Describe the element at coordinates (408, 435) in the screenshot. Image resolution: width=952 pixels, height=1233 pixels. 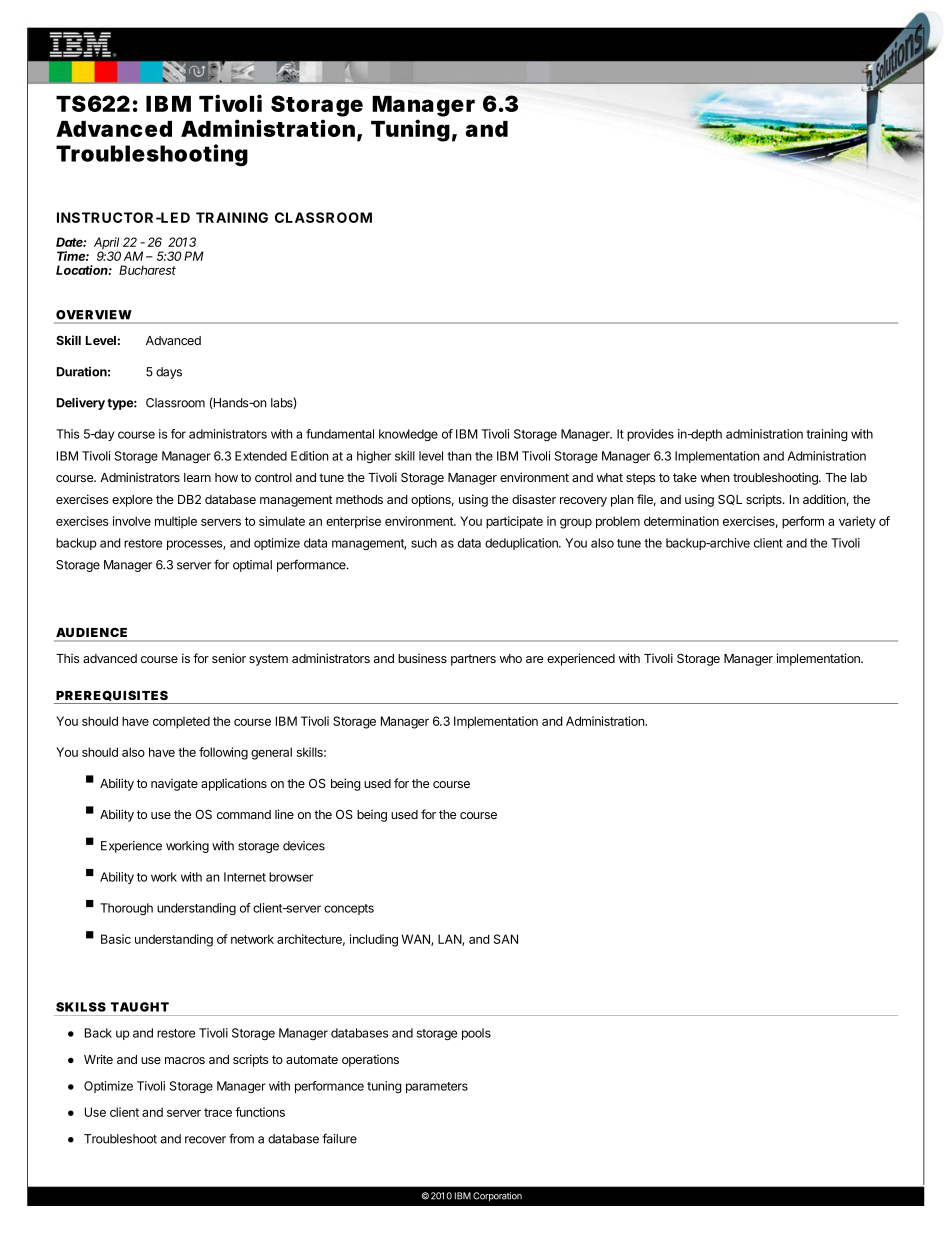
I see `knowledge` at that location.
